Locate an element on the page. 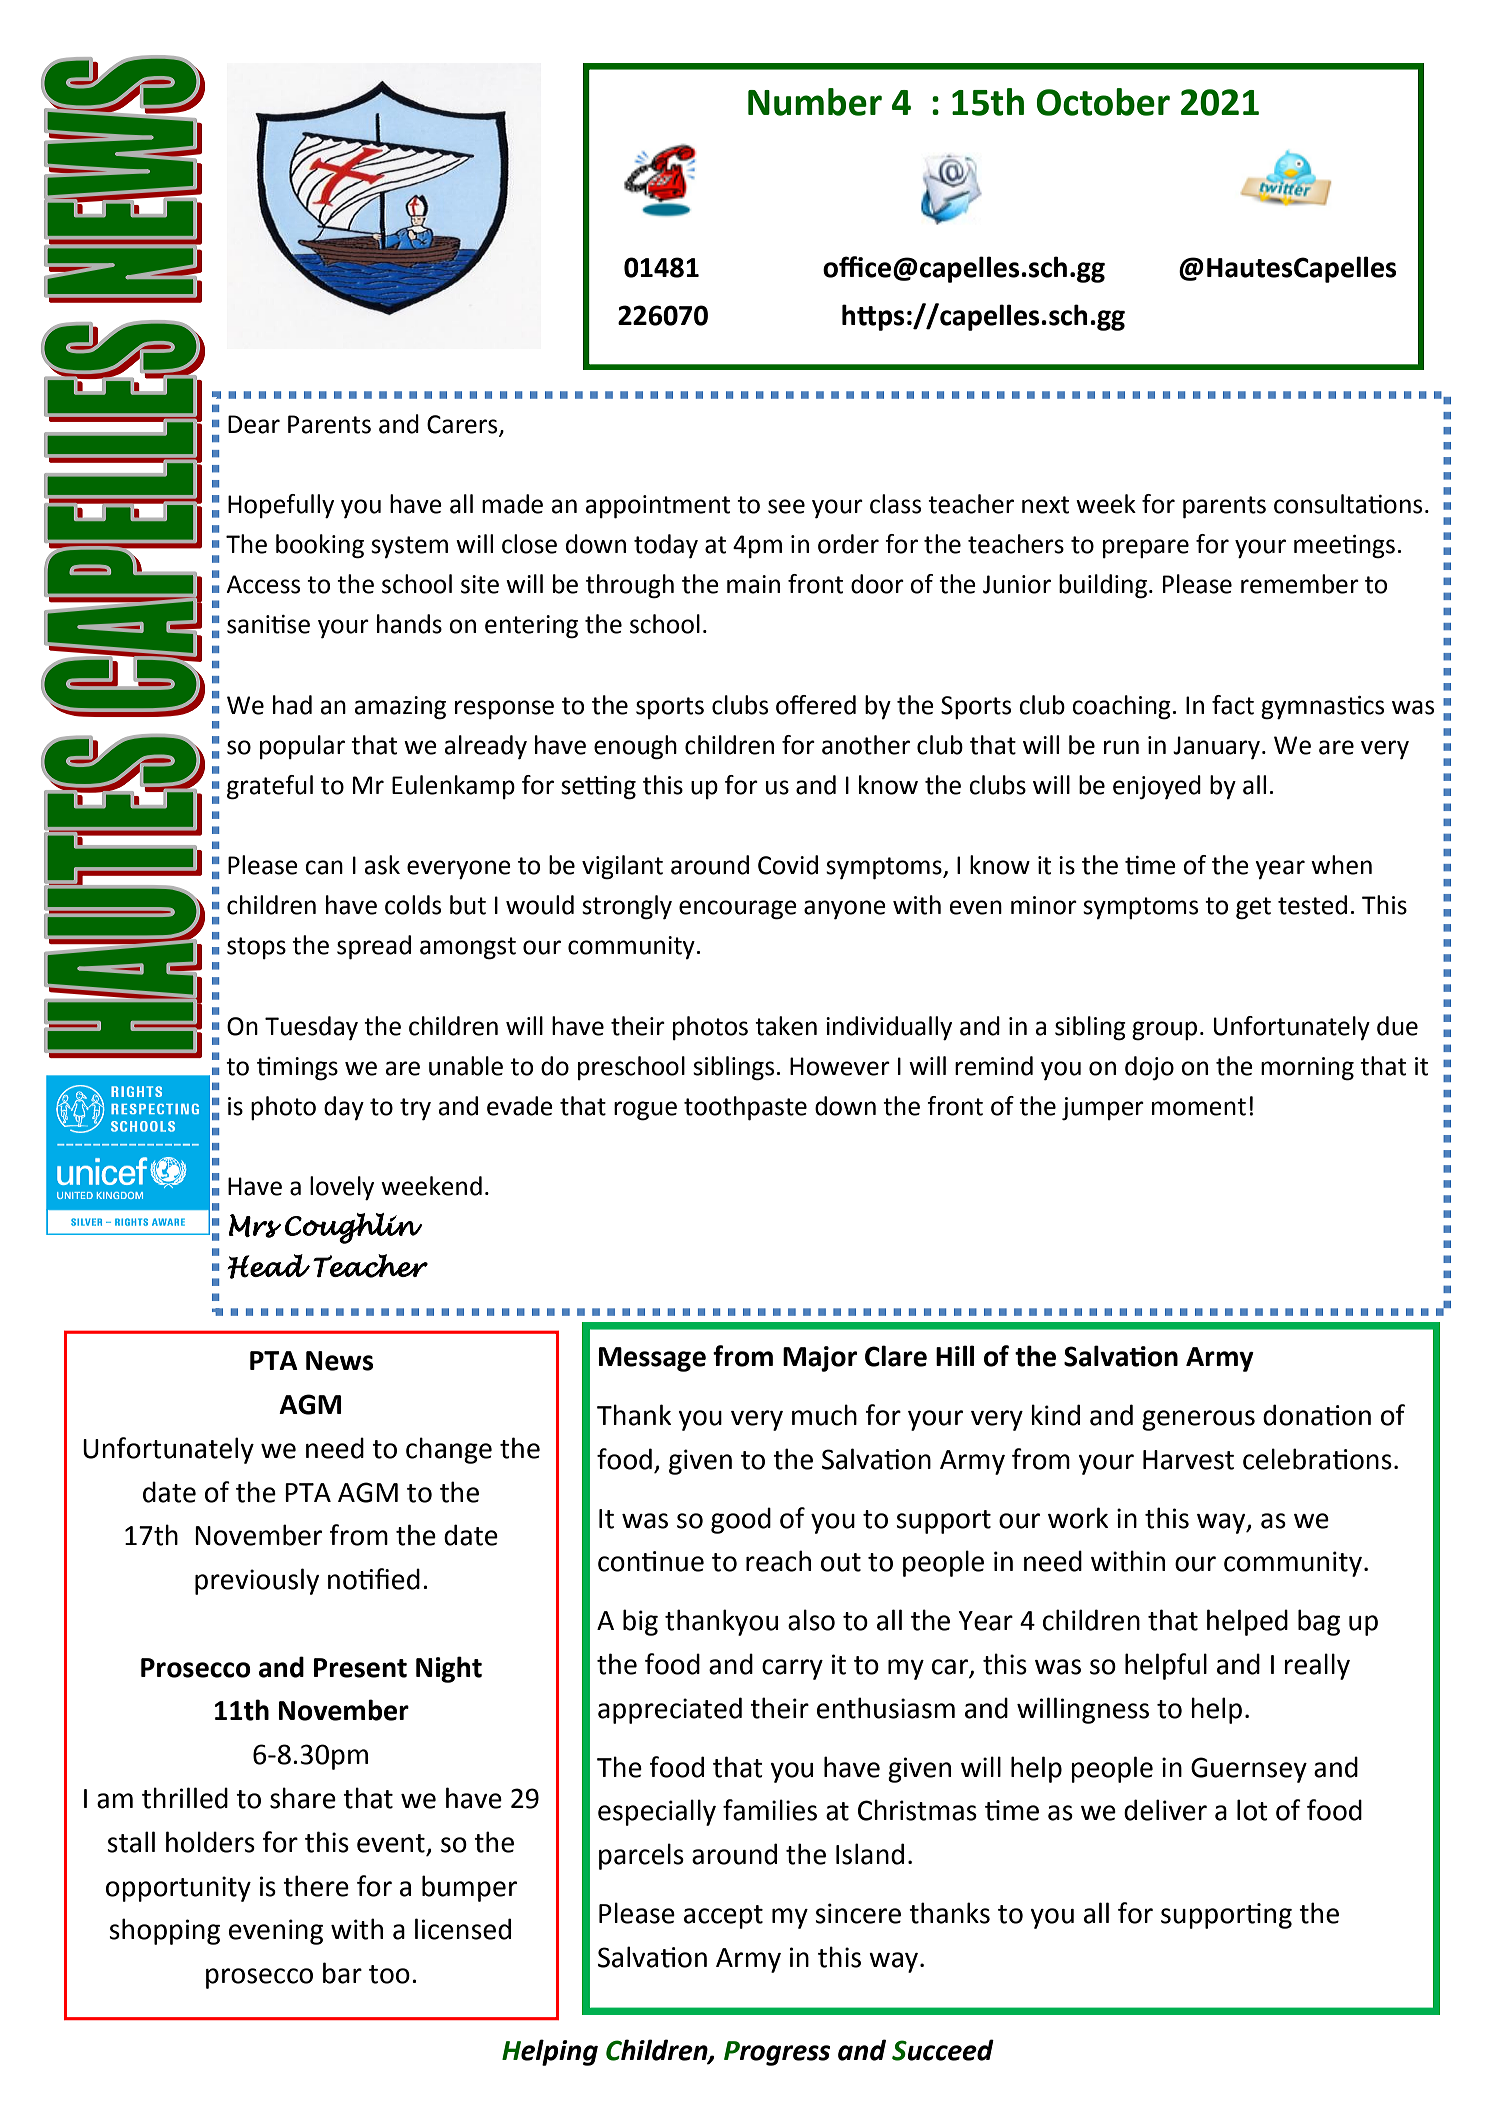 Image resolution: width=1495 pixels, height=2114 pixels. toothpaste is located at coordinates (745, 1108).
